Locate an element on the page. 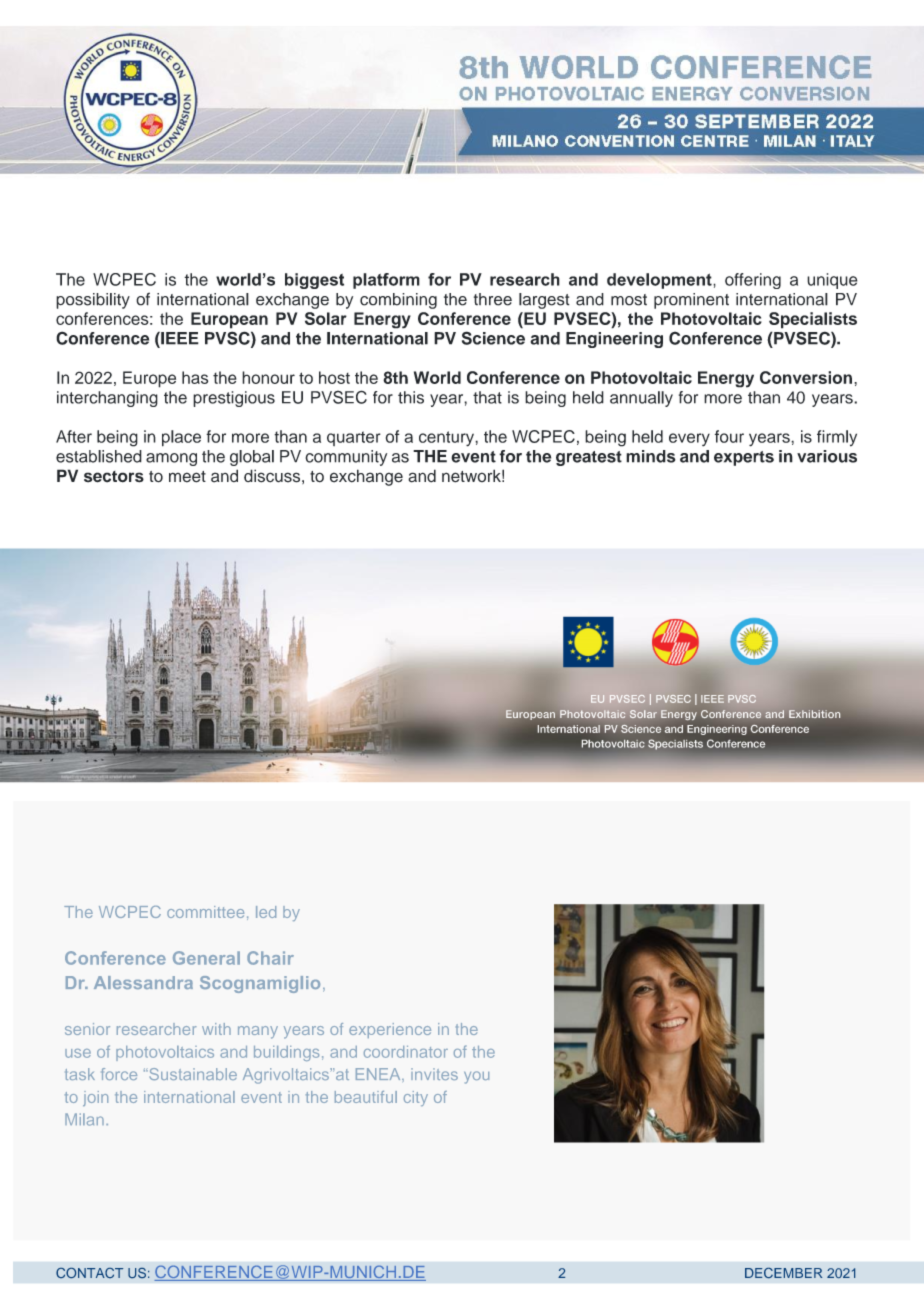 Image resolution: width=924 pixels, height=1308 pixels. three is located at coordinates (493, 299).
